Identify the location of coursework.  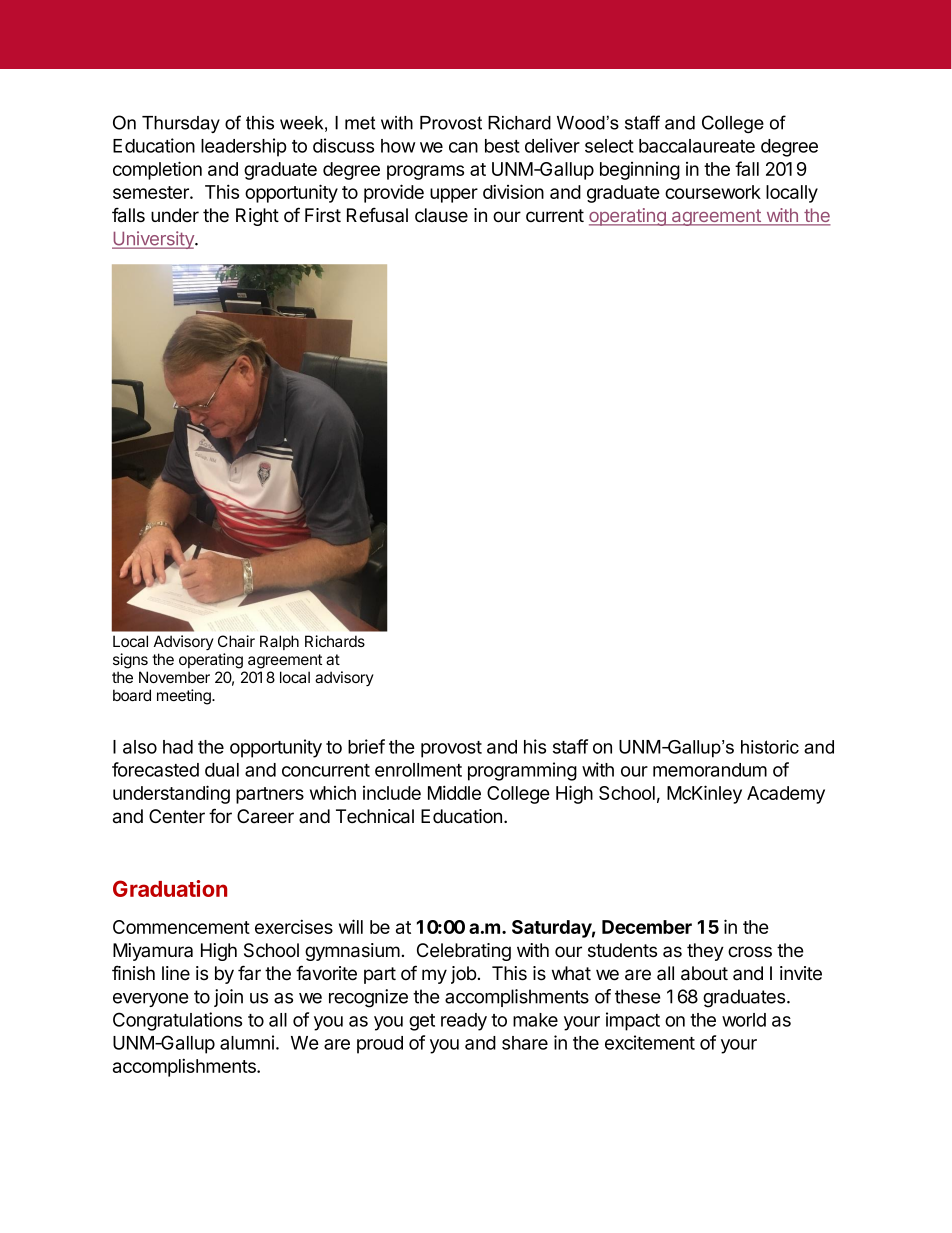
(713, 192).
